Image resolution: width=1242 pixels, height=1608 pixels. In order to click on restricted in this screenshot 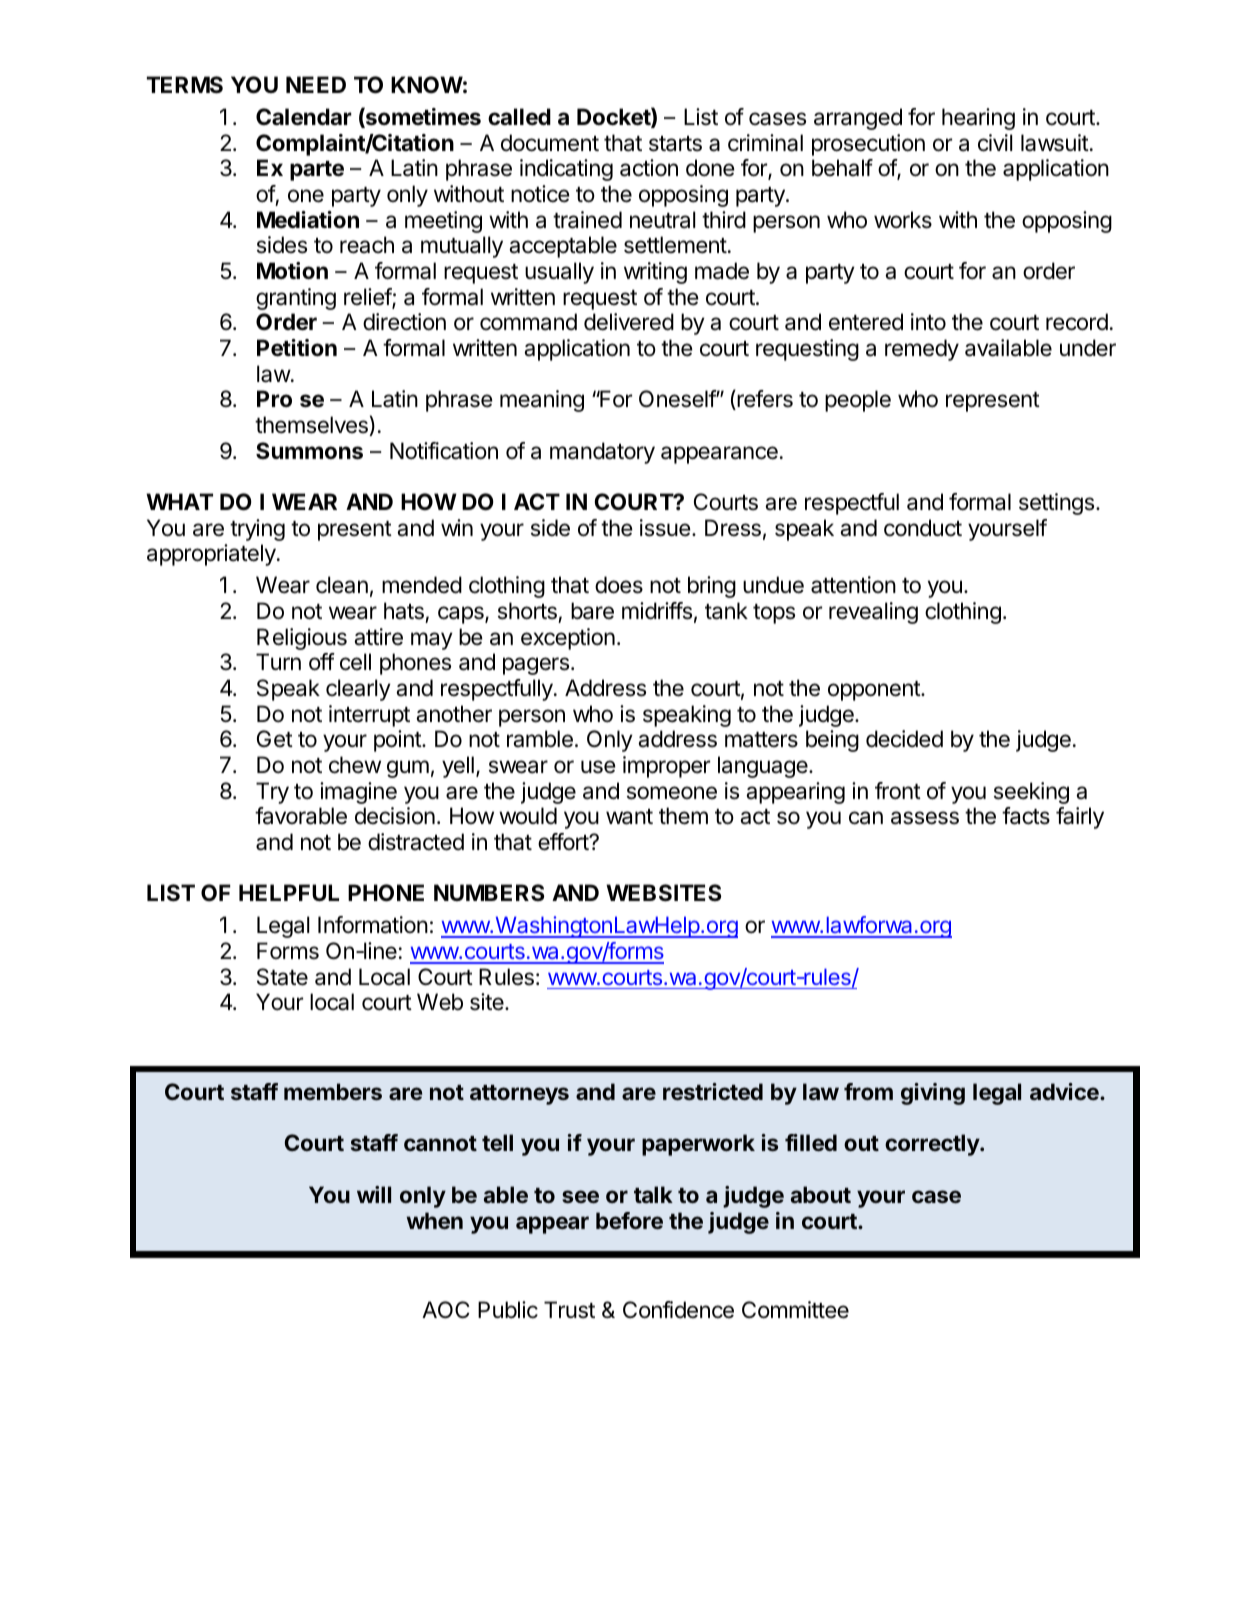, I will do `click(713, 1091)`.
